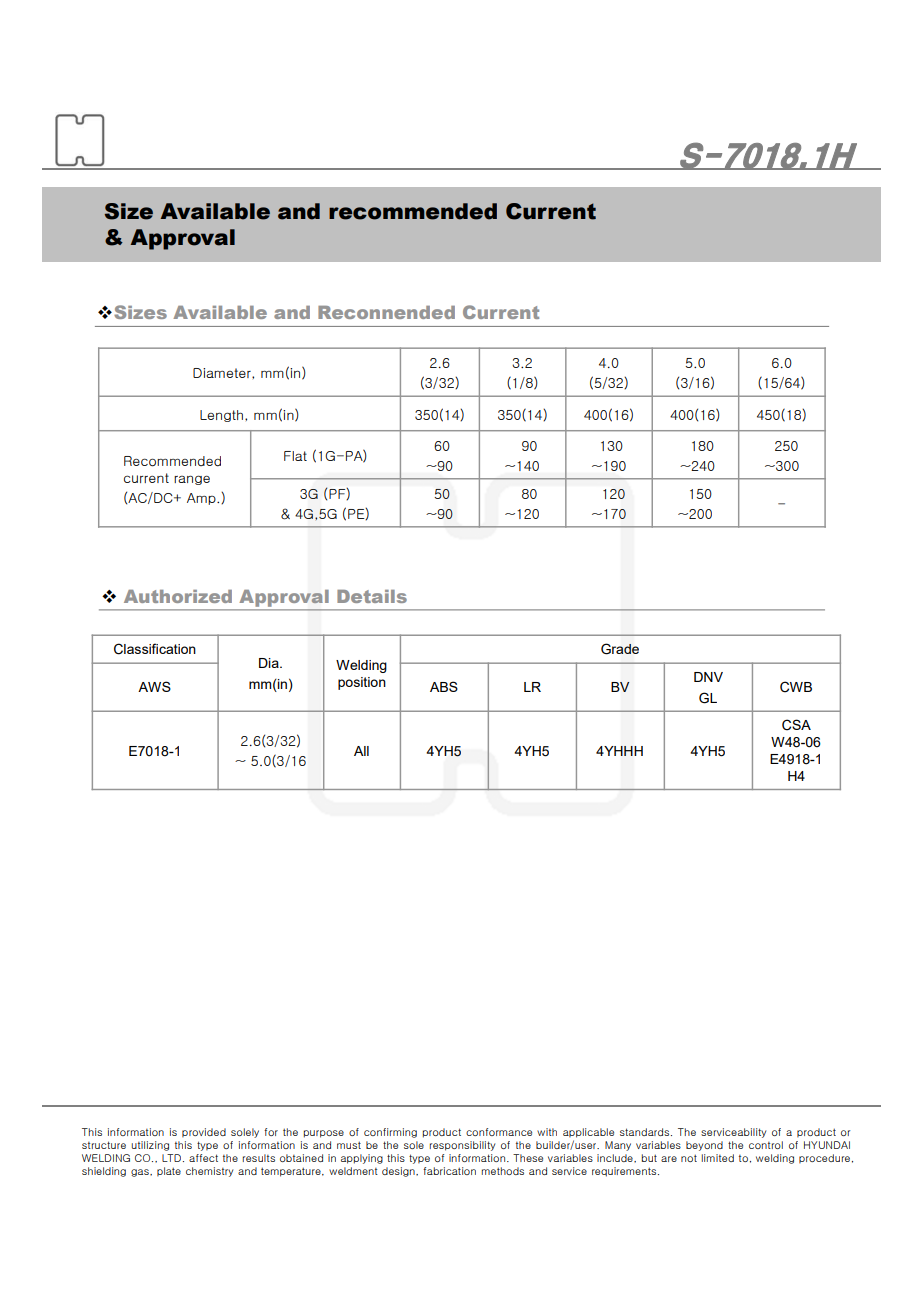  What do you see at coordinates (221, 416) in the screenshot?
I see `Length` at bounding box center [221, 416].
